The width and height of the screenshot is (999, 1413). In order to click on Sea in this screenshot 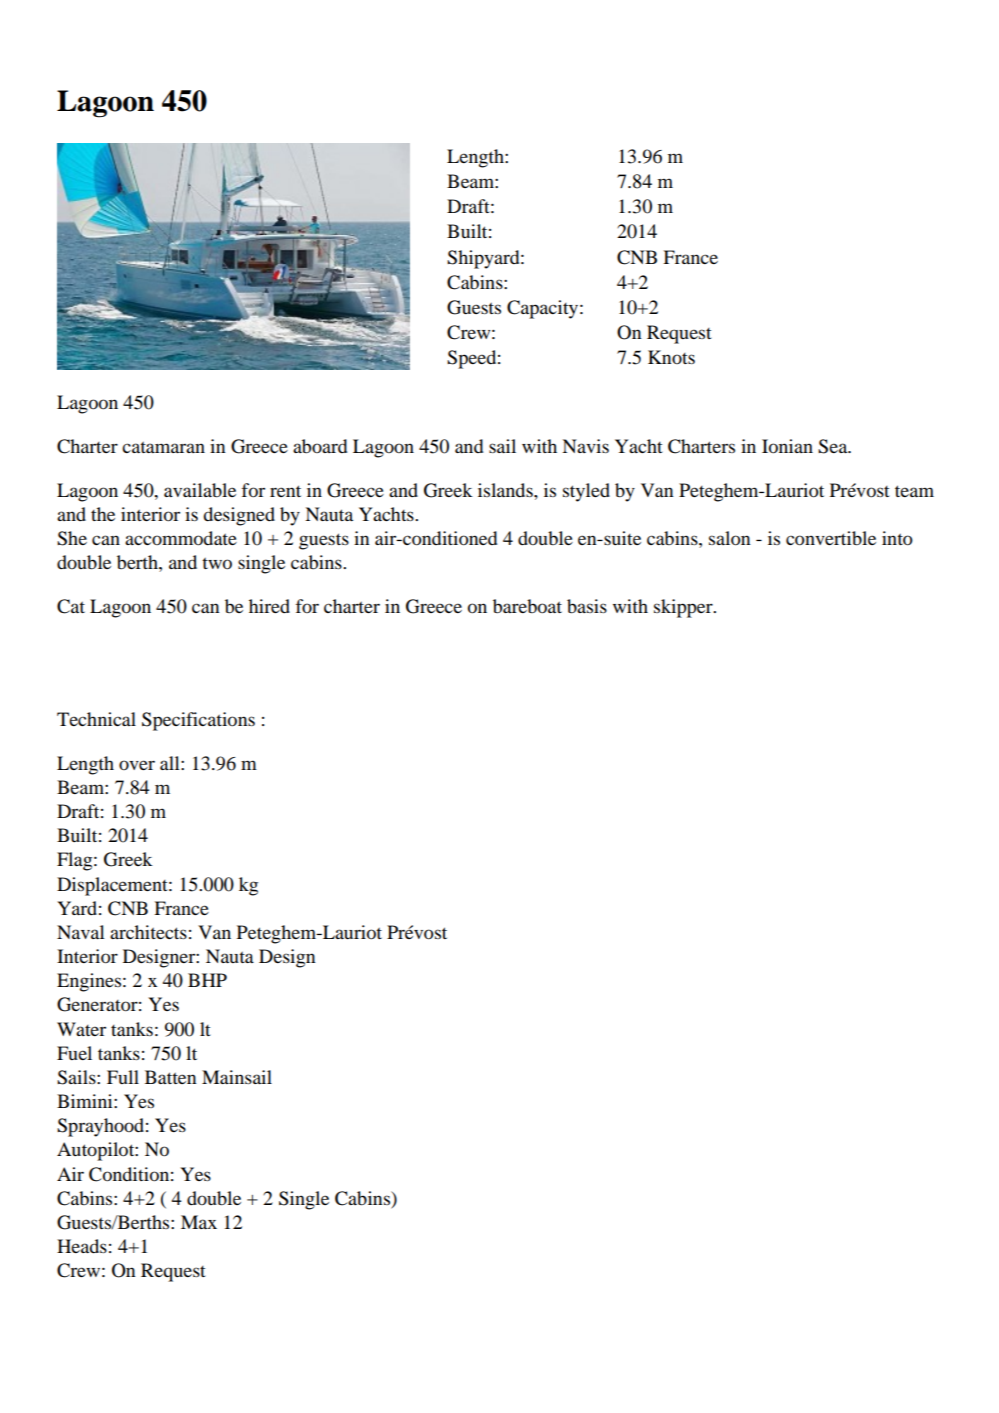, I will do `click(834, 446)`.
